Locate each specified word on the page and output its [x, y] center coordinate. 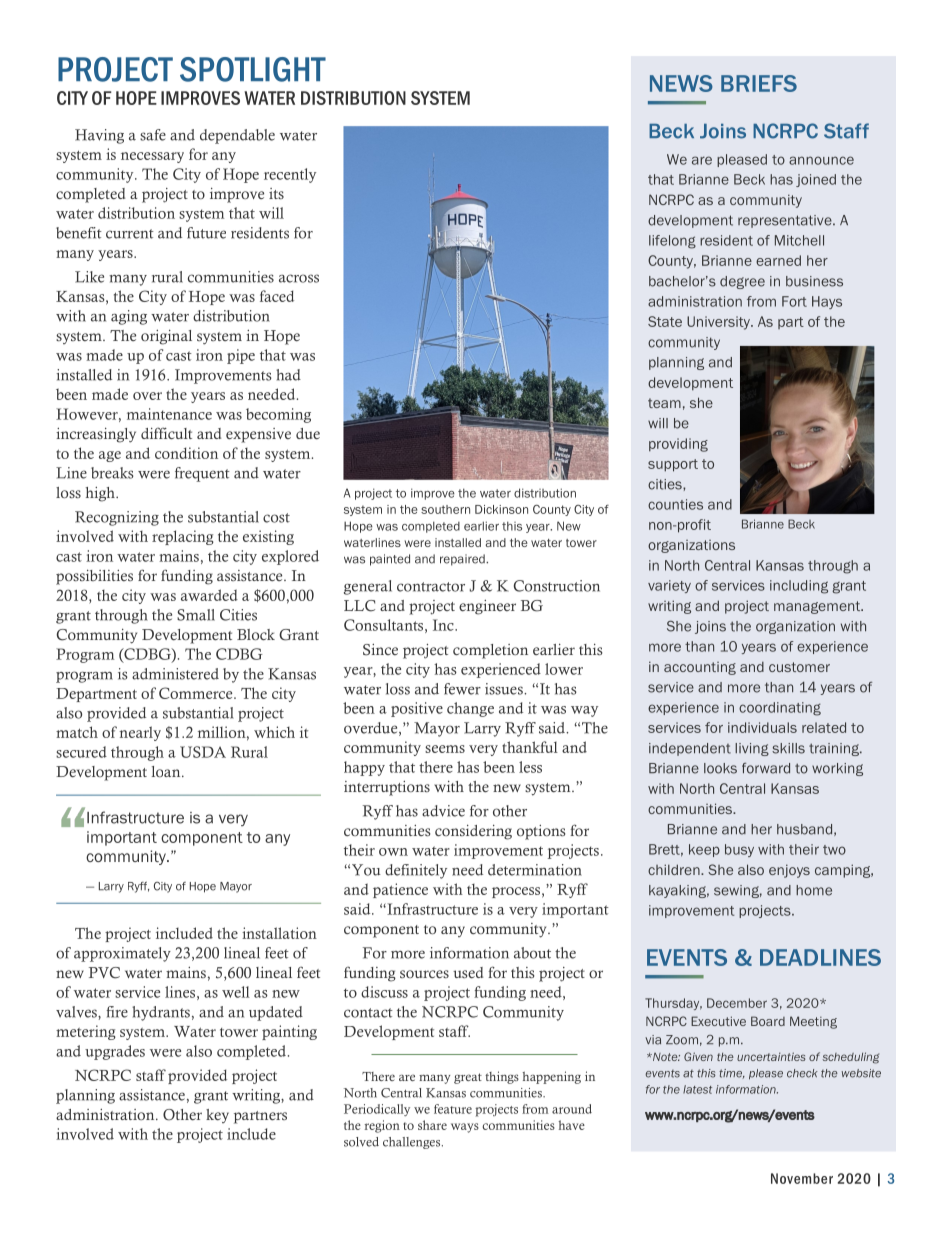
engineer [487, 607]
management [818, 607]
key [217, 1116]
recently [290, 175]
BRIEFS [759, 83]
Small [196, 615]
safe [153, 135]
